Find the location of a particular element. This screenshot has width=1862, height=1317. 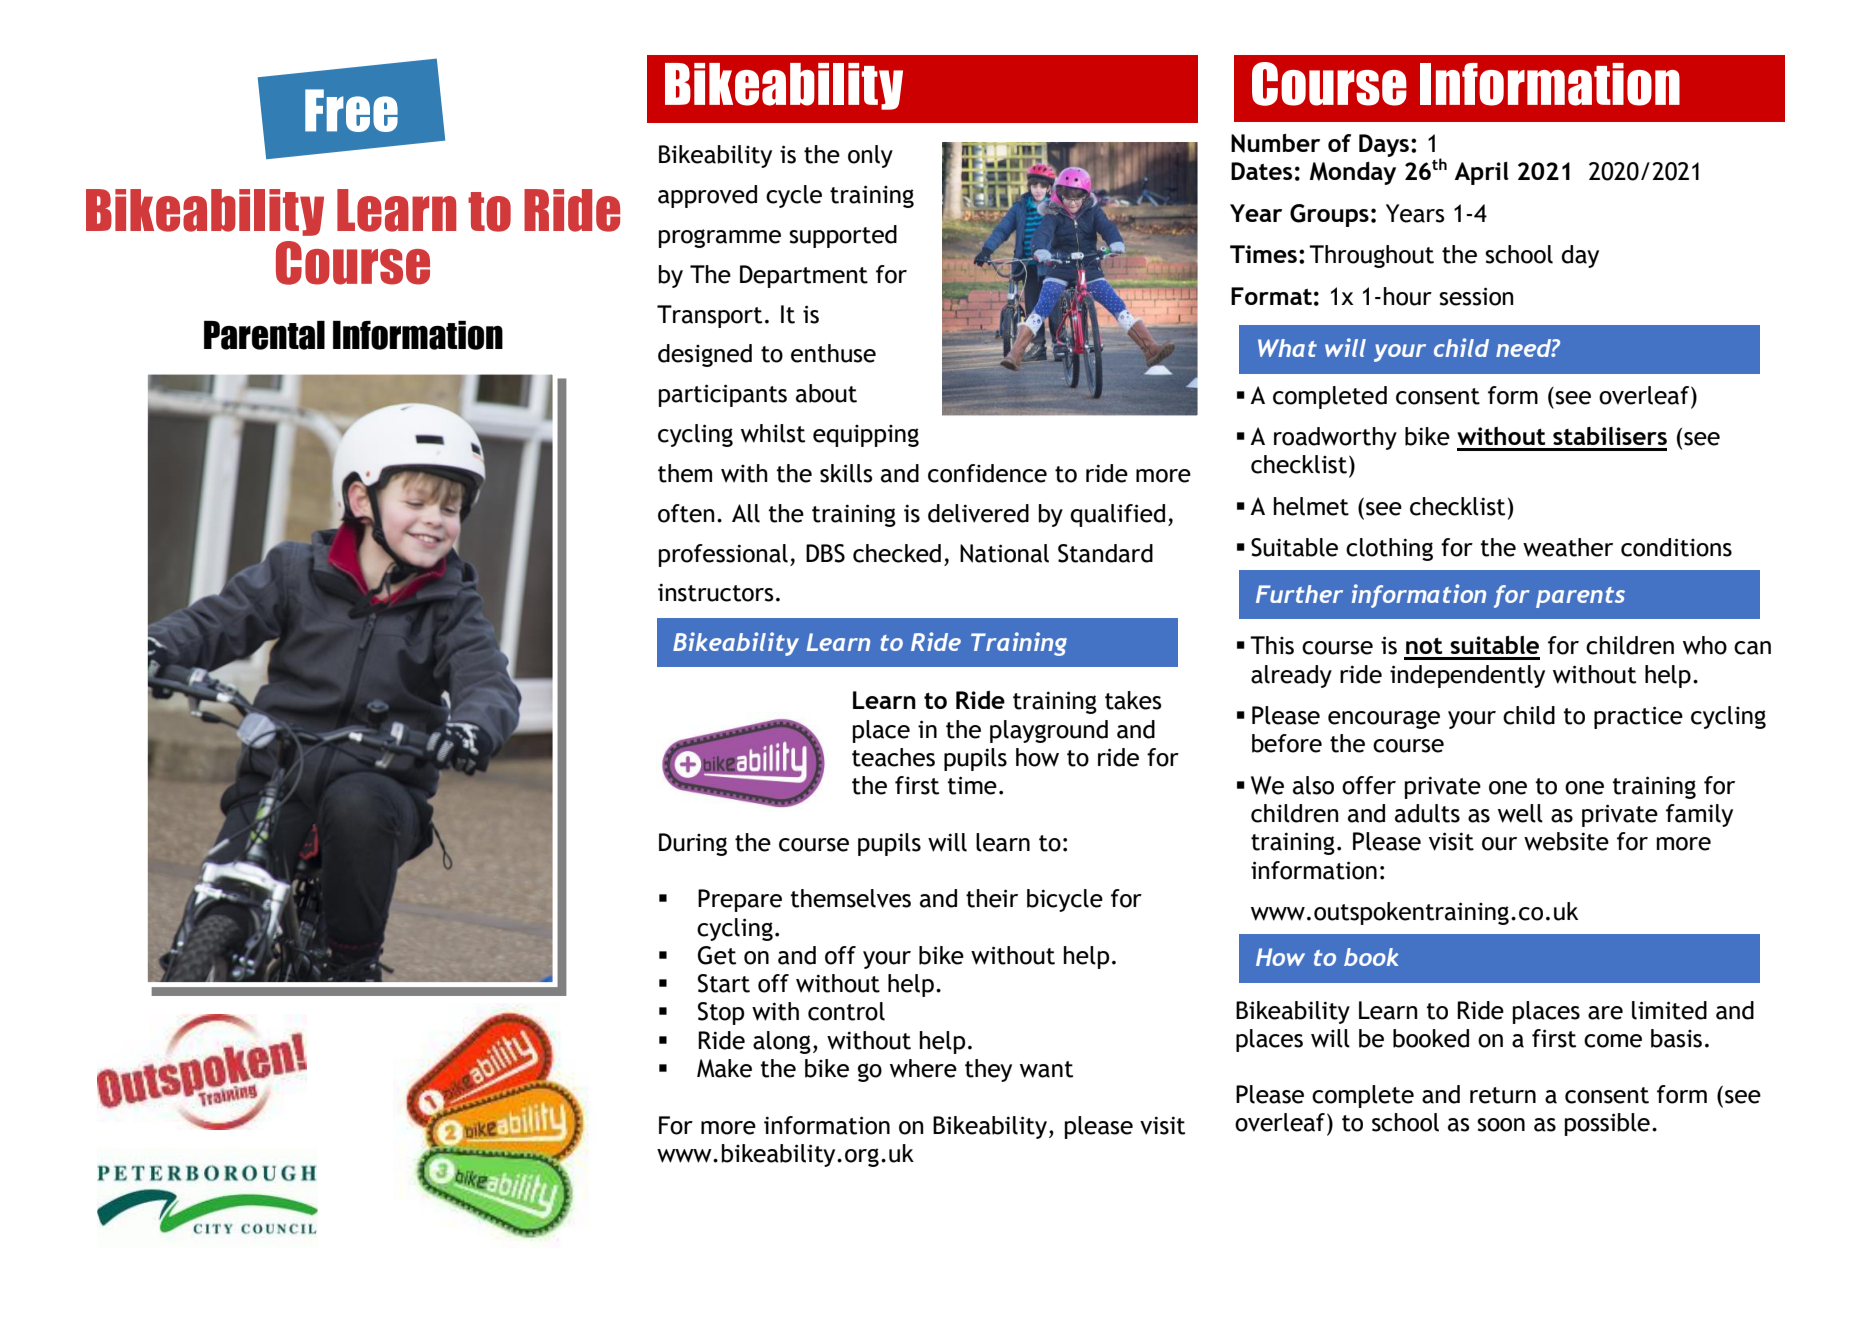

only is located at coordinates (870, 156).
